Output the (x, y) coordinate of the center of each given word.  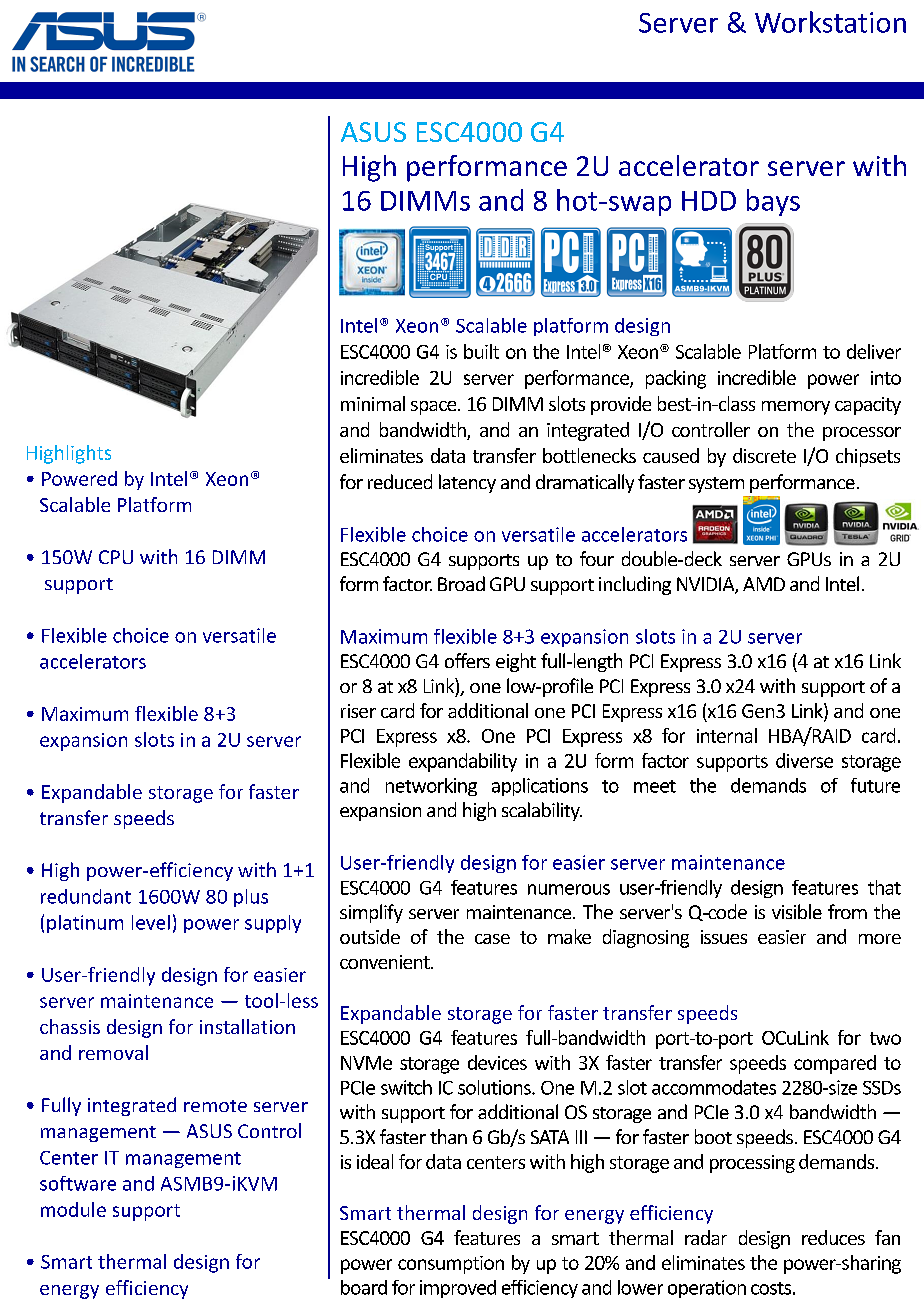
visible (797, 911)
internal (727, 735)
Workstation (830, 22)
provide (621, 405)
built (481, 351)
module (73, 1209)
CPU (116, 557)
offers (467, 660)
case (492, 939)
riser (358, 711)
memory (796, 408)
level (151, 922)
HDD (709, 201)
